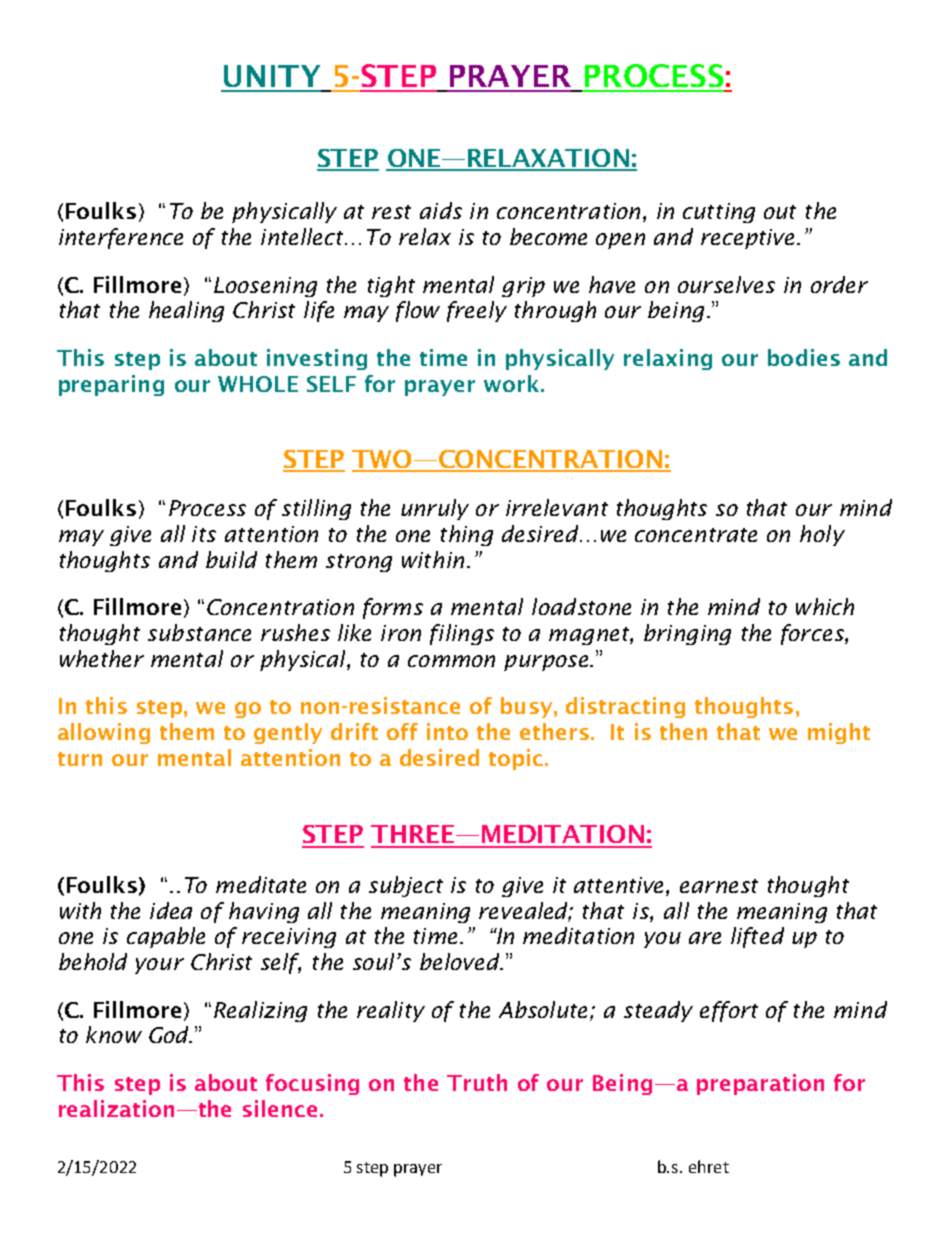 This document has width=952, height=1233. What do you see at coordinates (170, 1034) in the document?
I see `God` at bounding box center [170, 1034].
